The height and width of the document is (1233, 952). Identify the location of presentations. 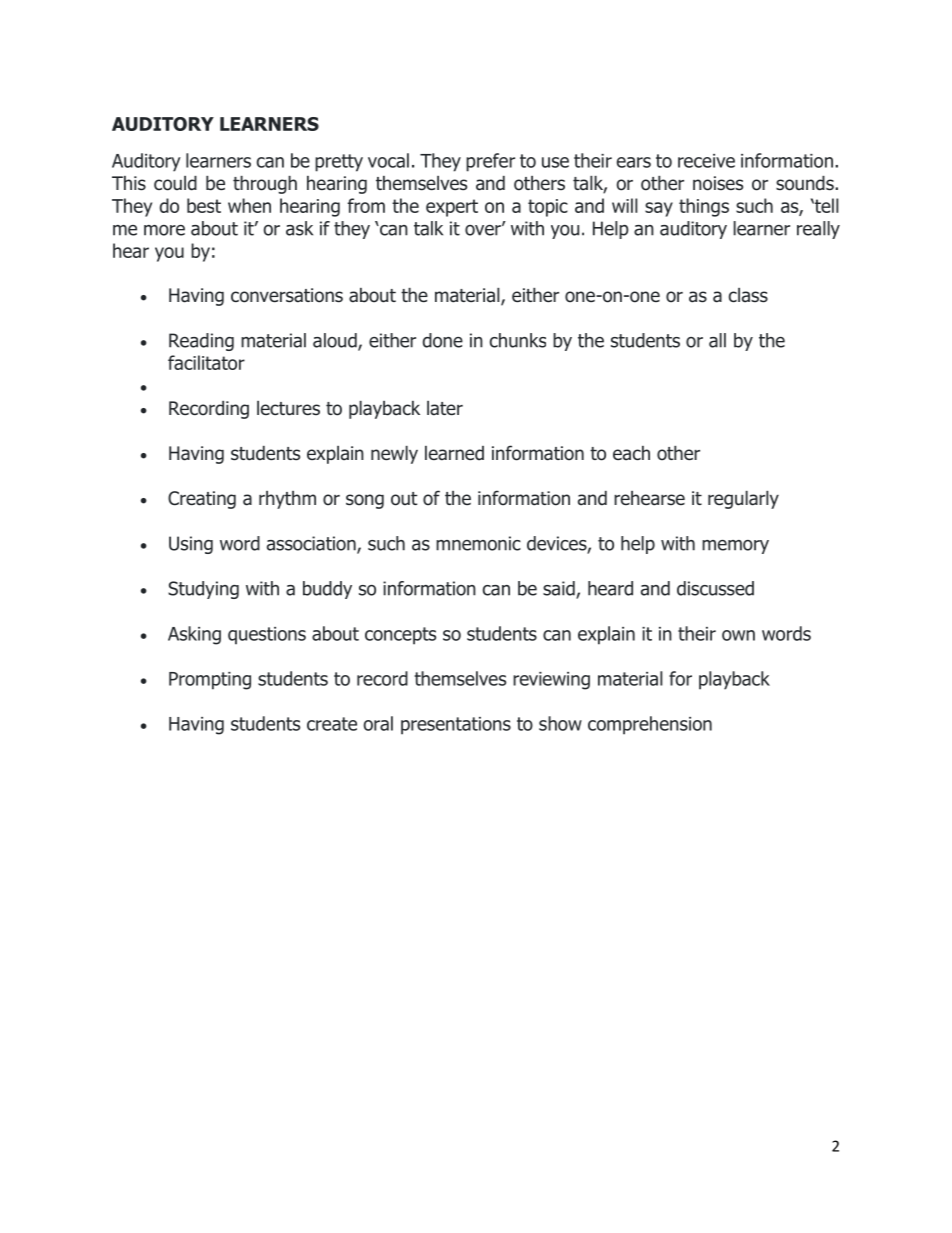
(456, 726).
